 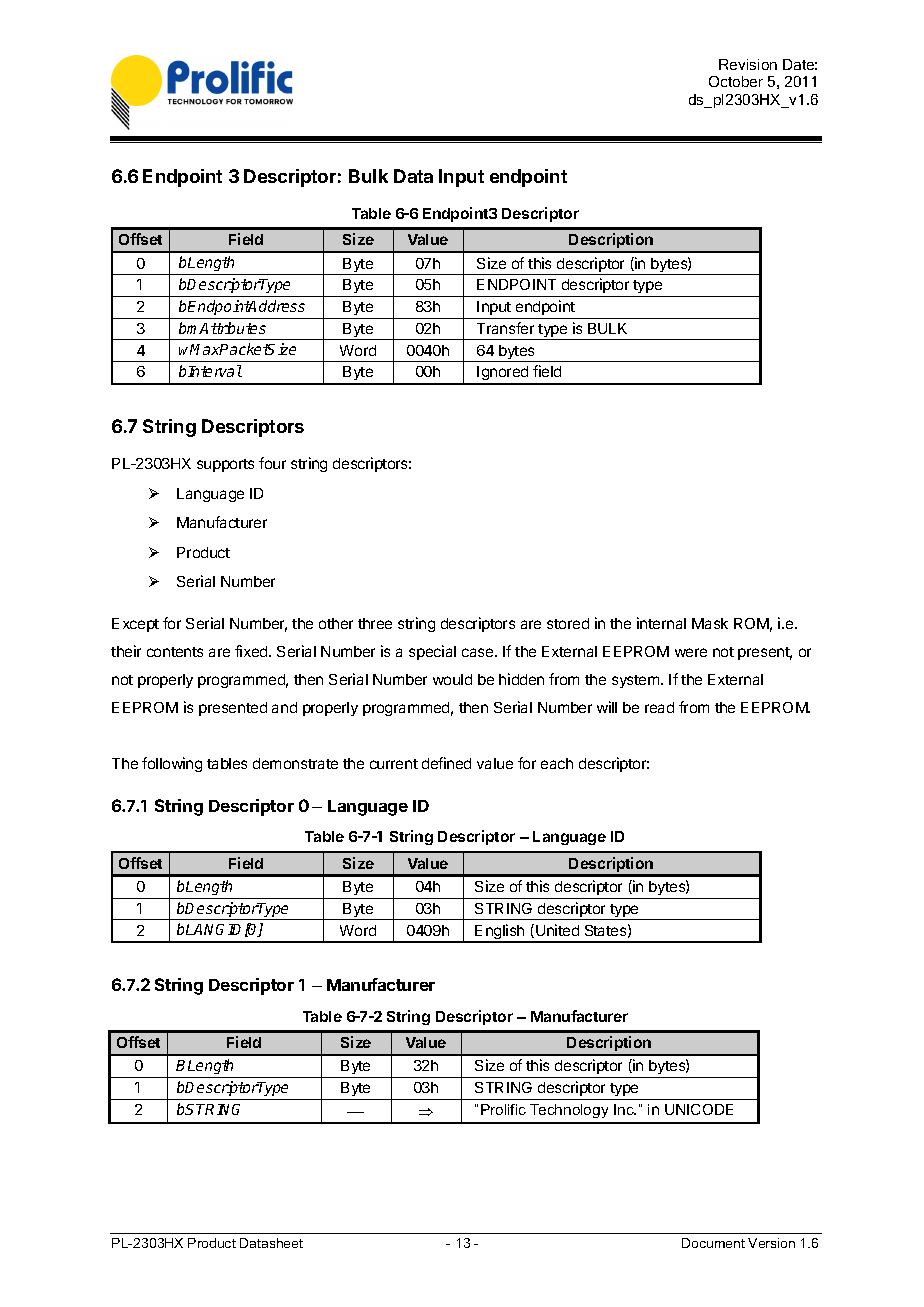 What do you see at coordinates (505, 328) in the screenshot?
I see `Transfer` at bounding box center [505, 328].
